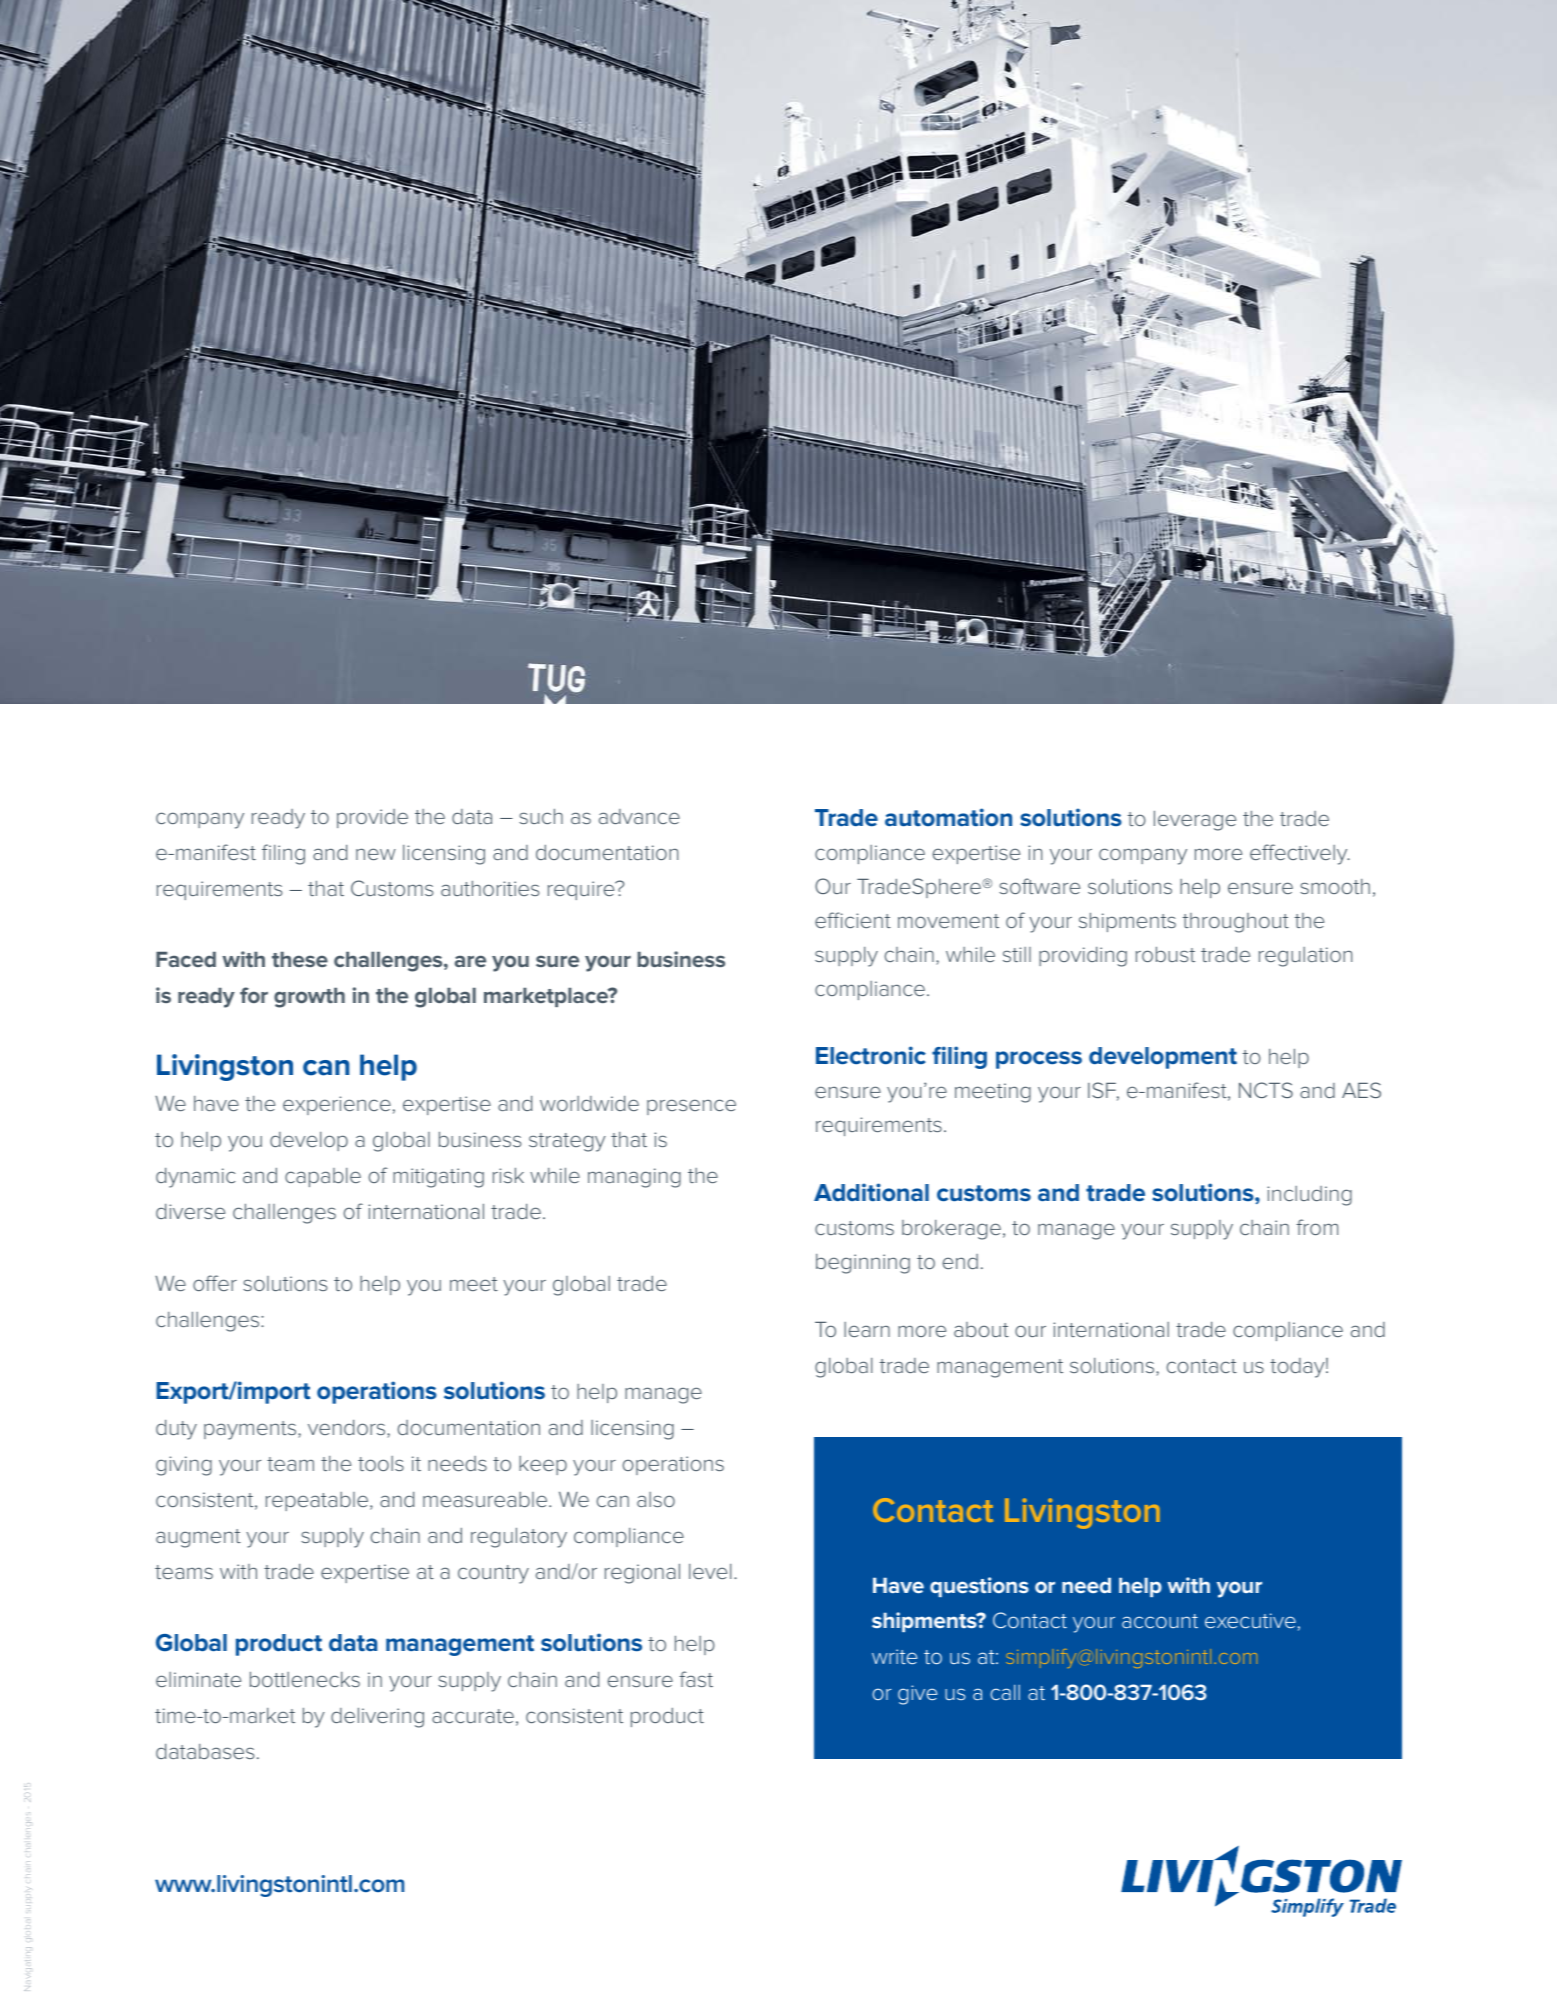 The width and height of the image is (1557, 2015). What do you see at coordinates (691, 1107) in the image?
I see `presence` at bounding box center [691, 1107].
